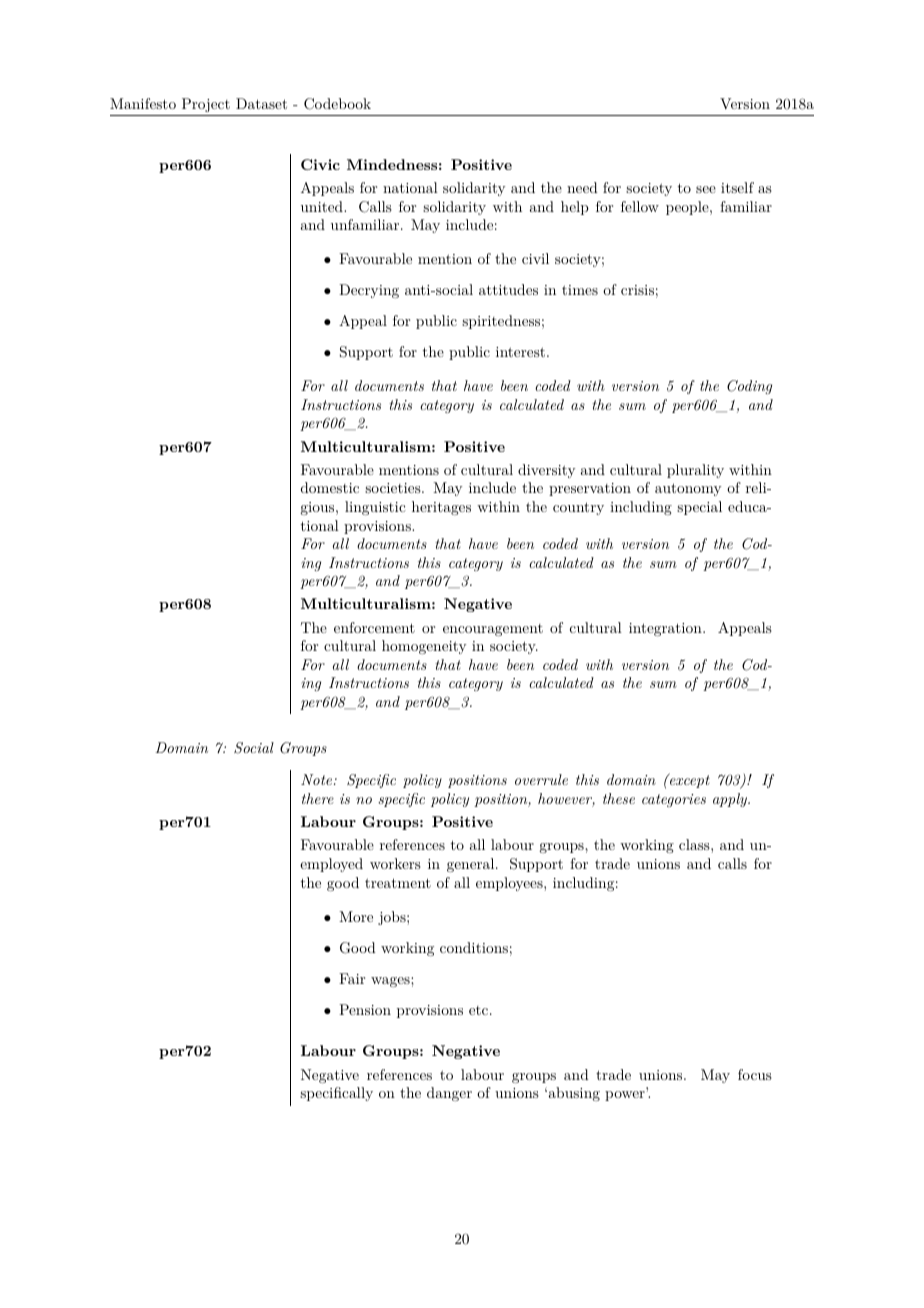  What do you see at coordinates (449, 1094) in the screenshot?
I see `danger` at bounding box center [449, 1094].
